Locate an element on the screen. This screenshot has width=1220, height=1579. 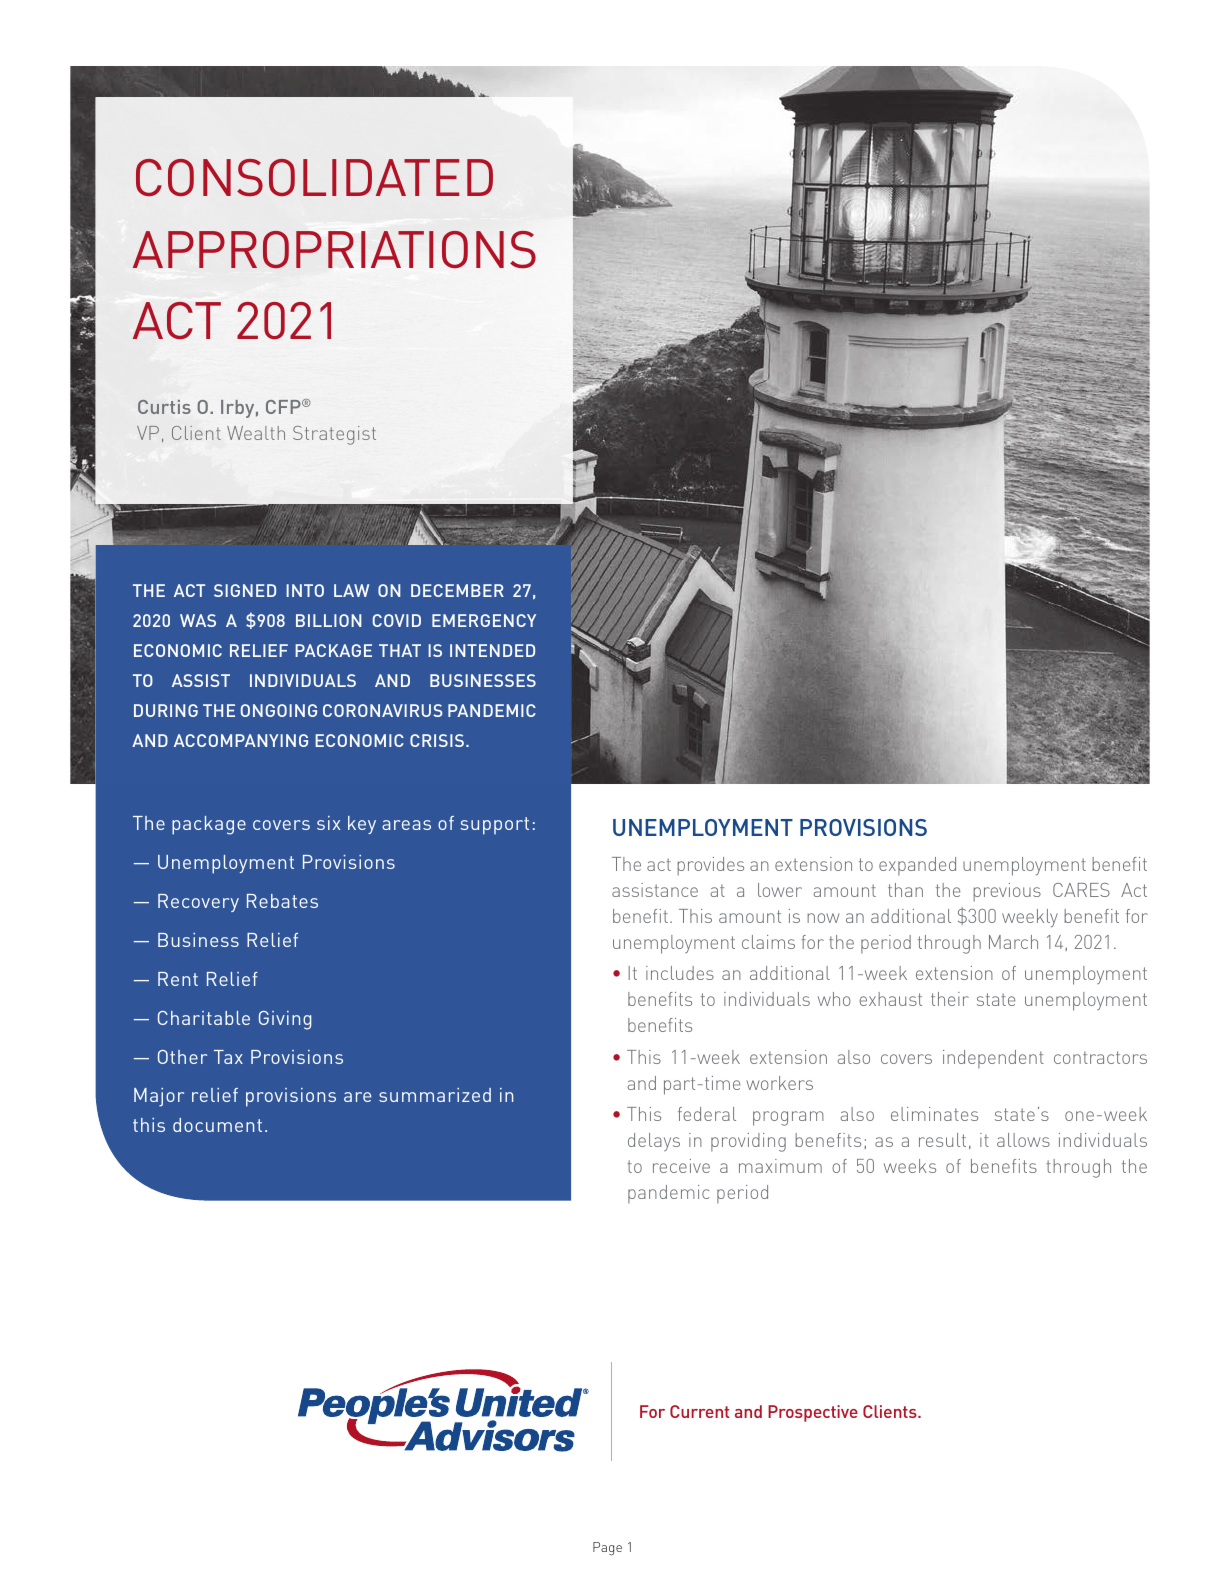
Rebates is located at coordinates (282, 901).
